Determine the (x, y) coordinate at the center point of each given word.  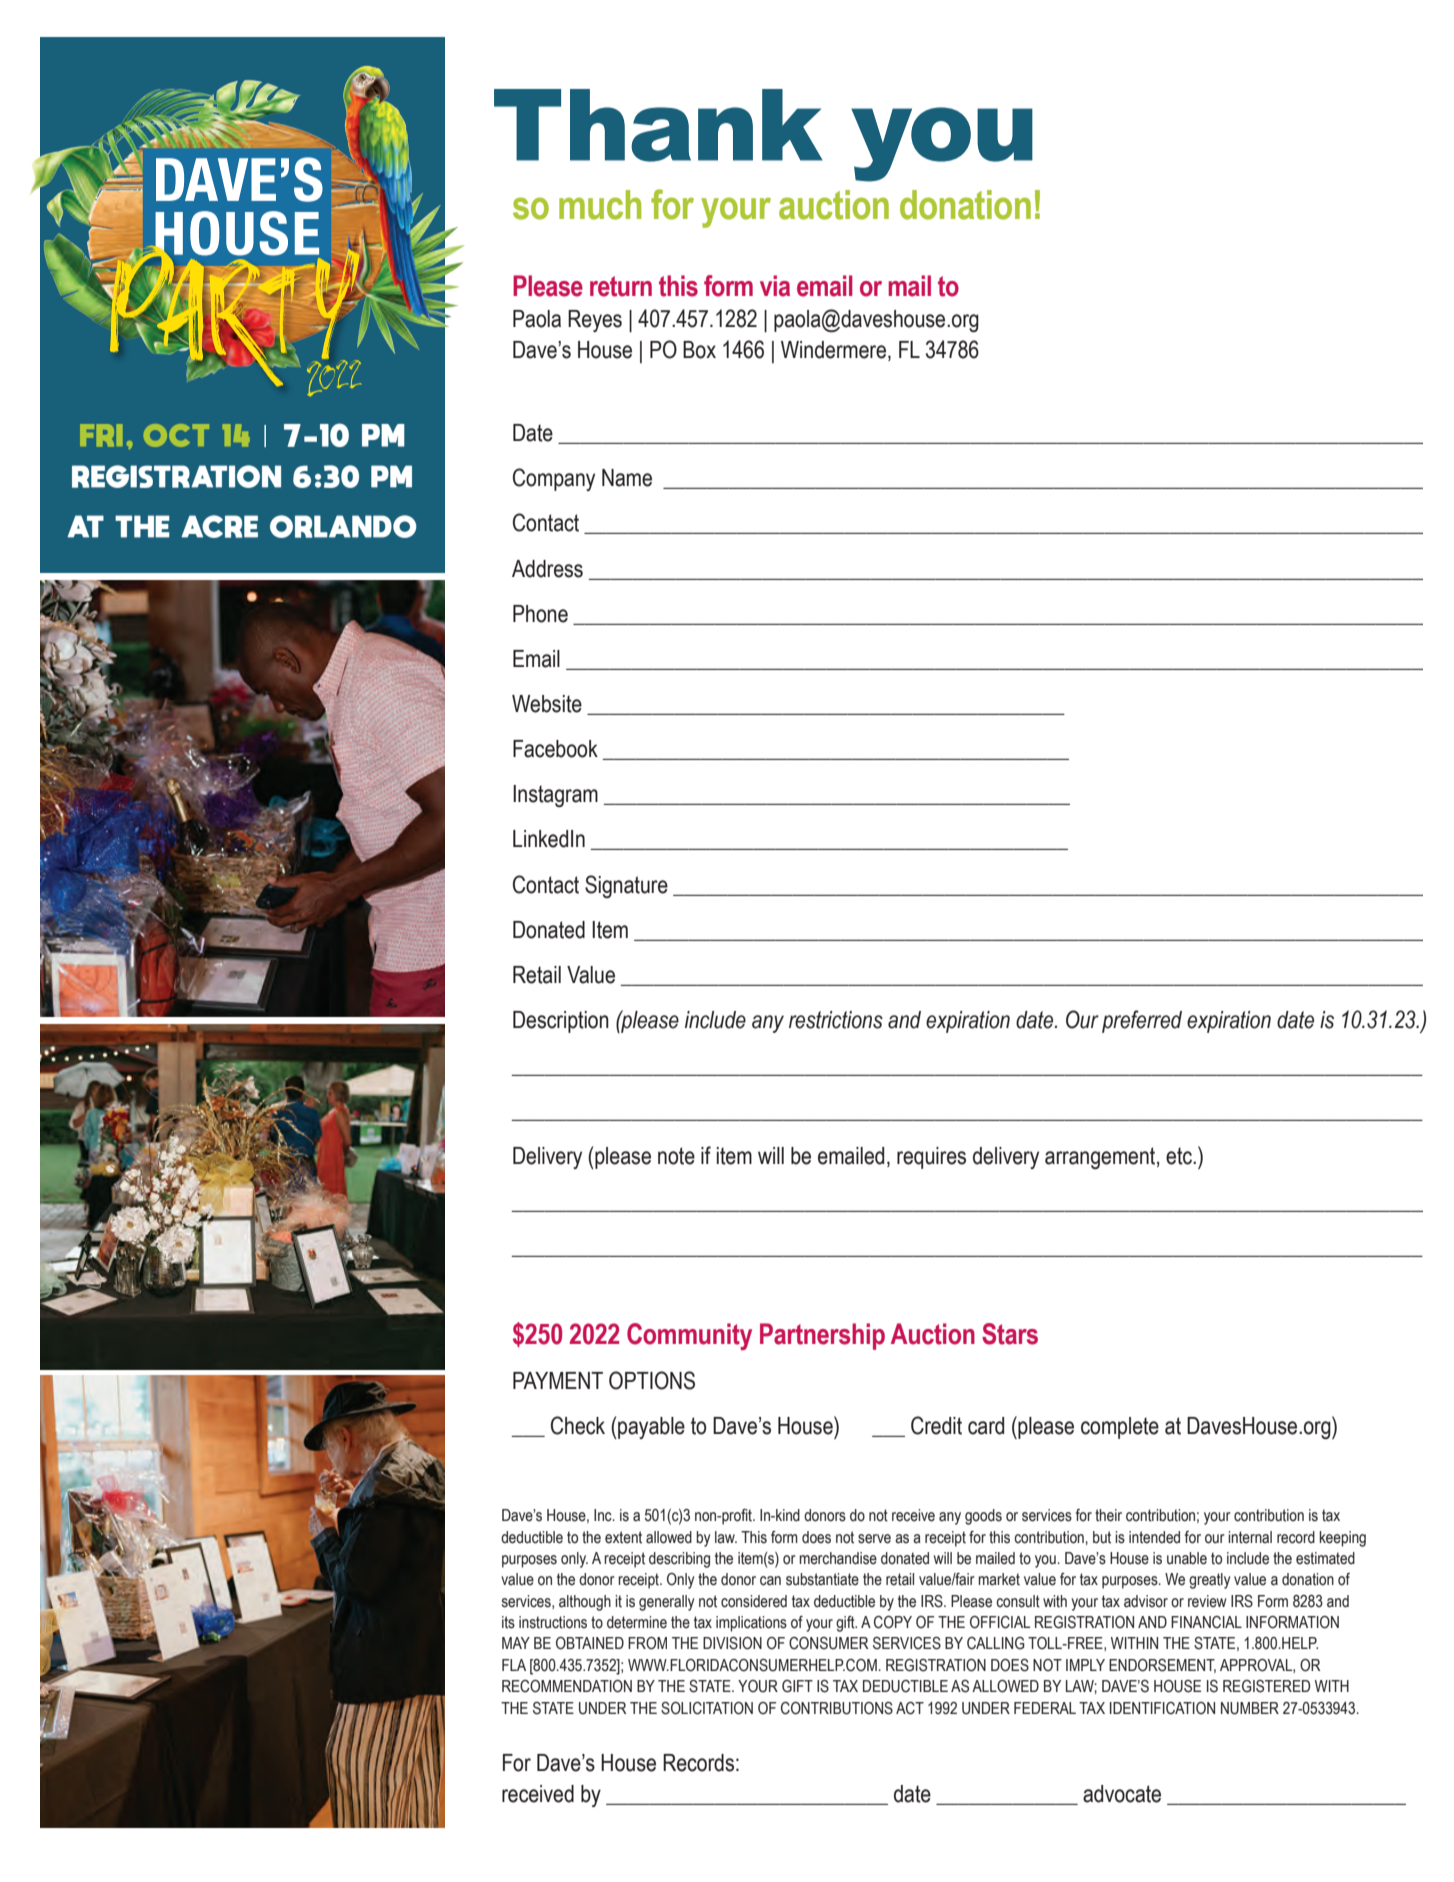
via (775, 286)
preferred (1142, 1021)
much (600, 205)
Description (561, 1022)
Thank (658, 125)
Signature (626, 886)
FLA (514, 1665)
